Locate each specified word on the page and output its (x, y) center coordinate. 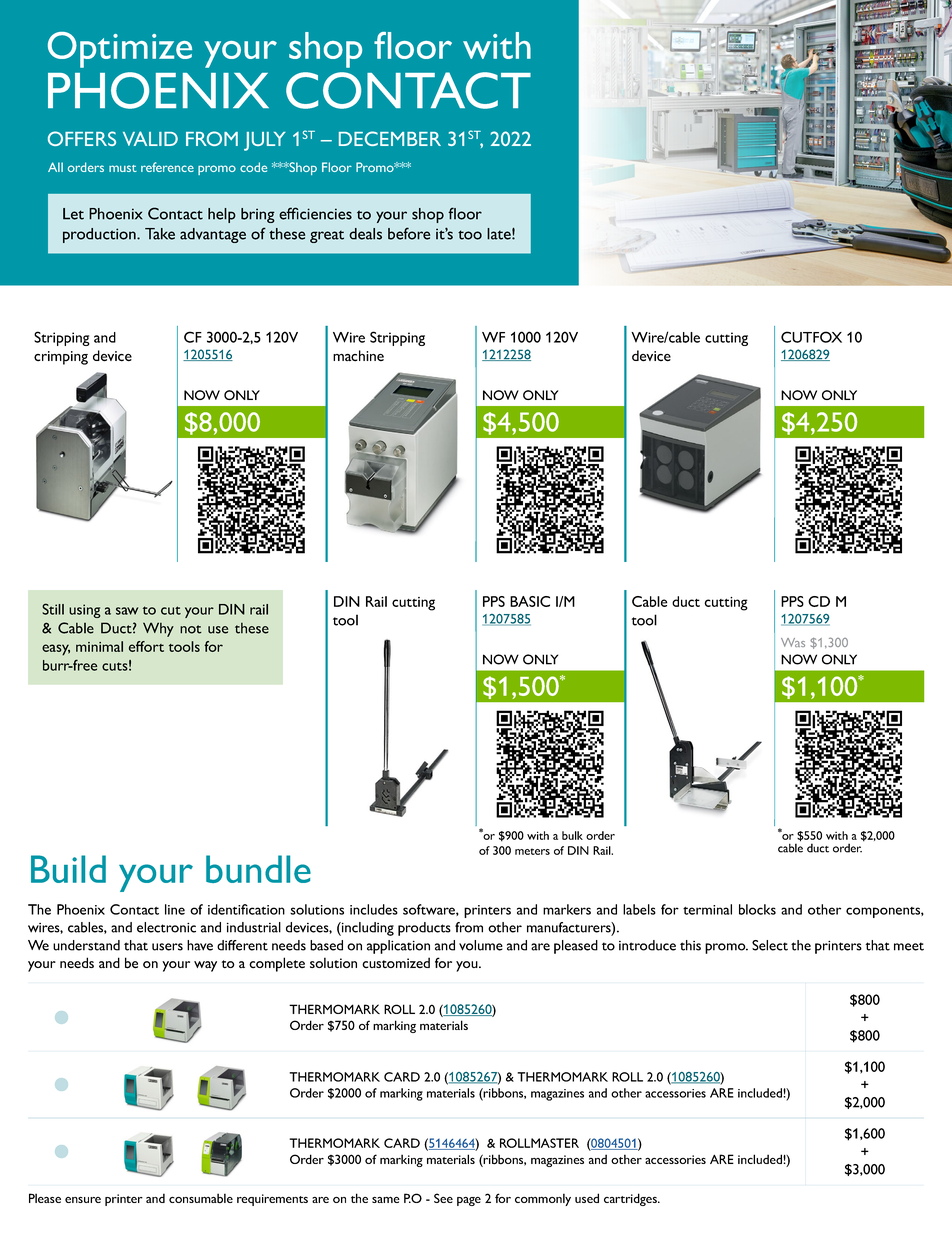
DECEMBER (390, 138)
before (409, 233)
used (587, 1198)
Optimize (120, 50)
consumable (201, 1198)
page (469, 1201)
